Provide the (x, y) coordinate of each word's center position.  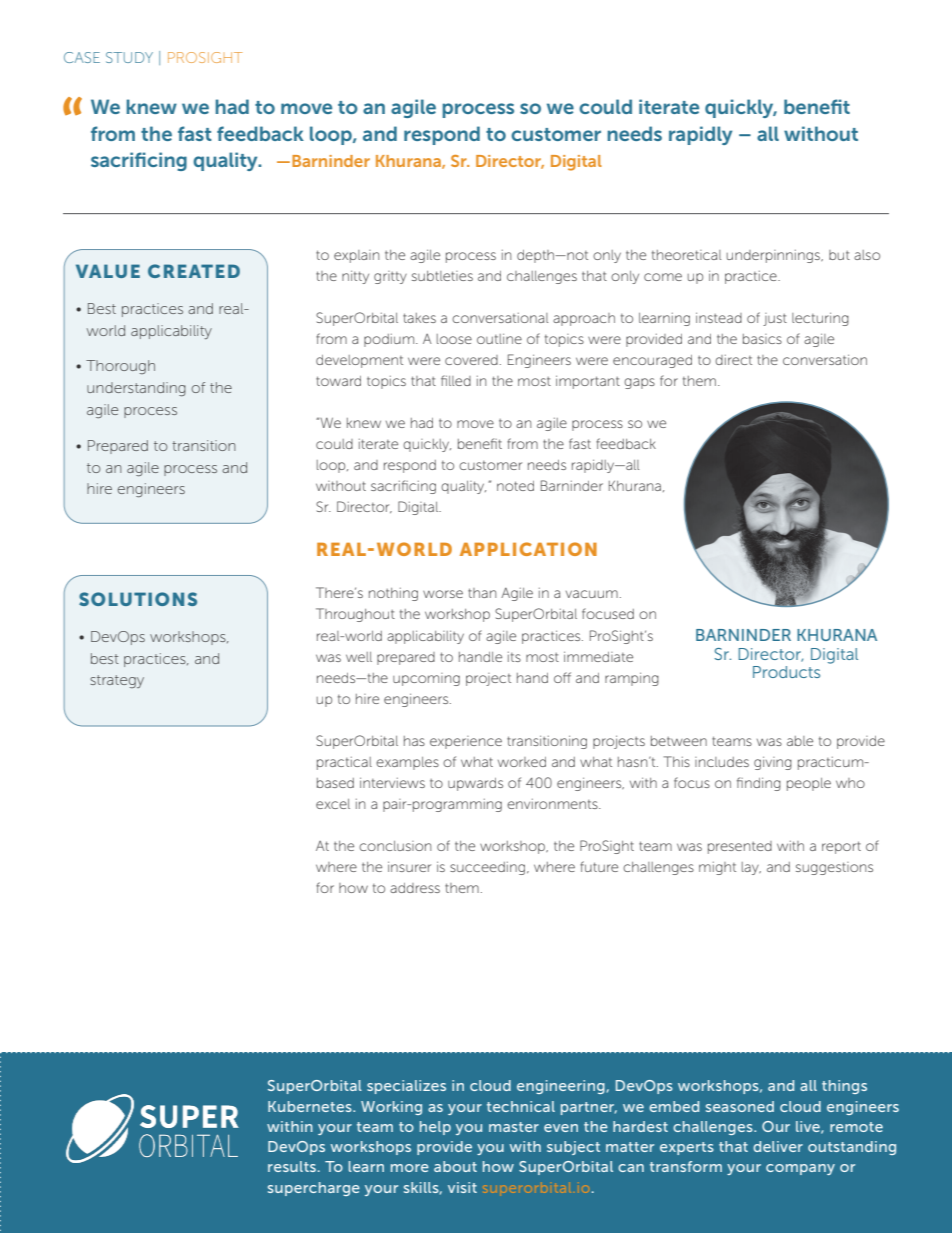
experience (466, 742)
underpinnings (774, 256)
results (292, 1166)
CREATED (194, 271)
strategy (117, 681)
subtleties (442, 276)
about (455, 1166)
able (800, 741)
